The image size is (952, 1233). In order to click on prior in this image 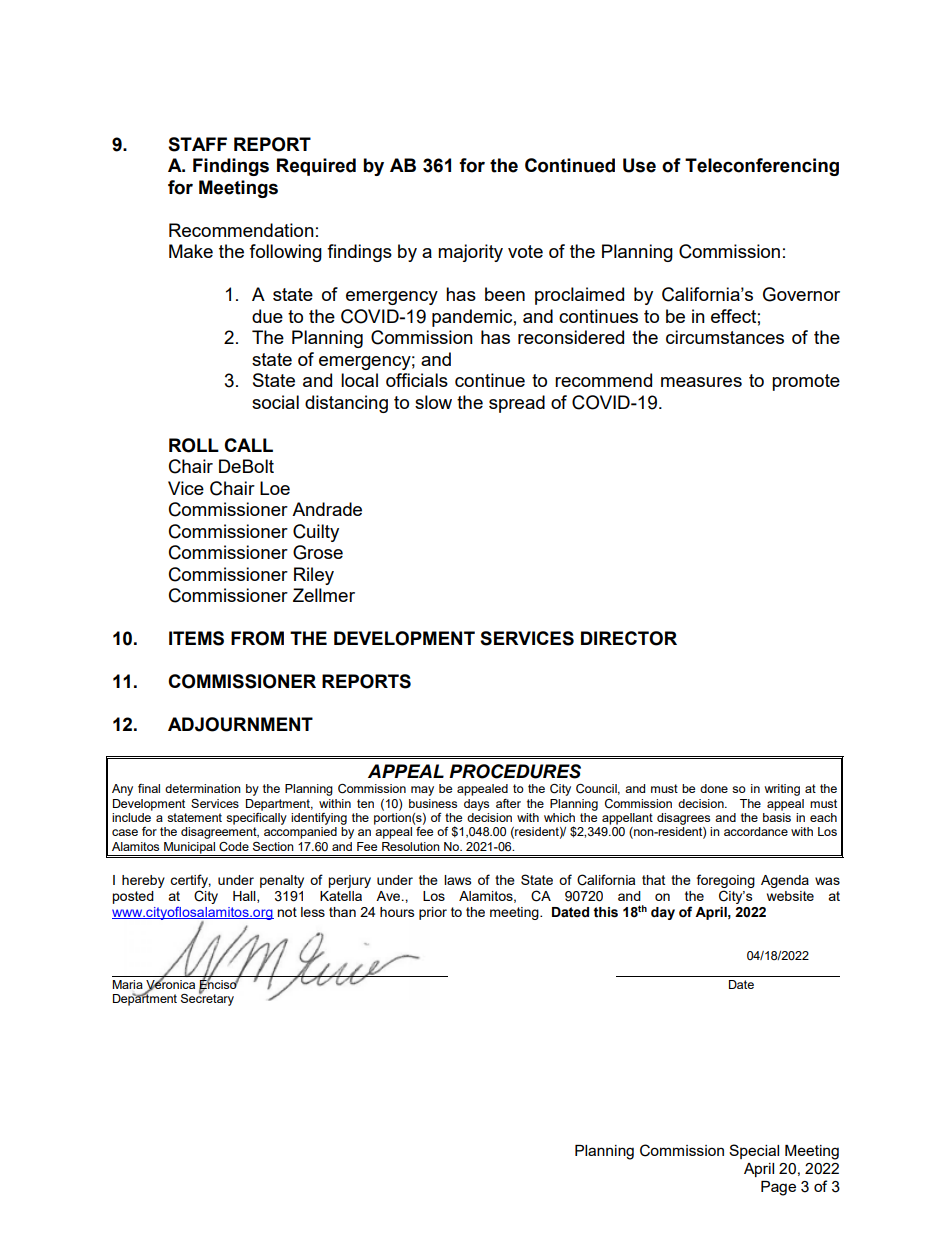, I will do `click(433, 913)`.
